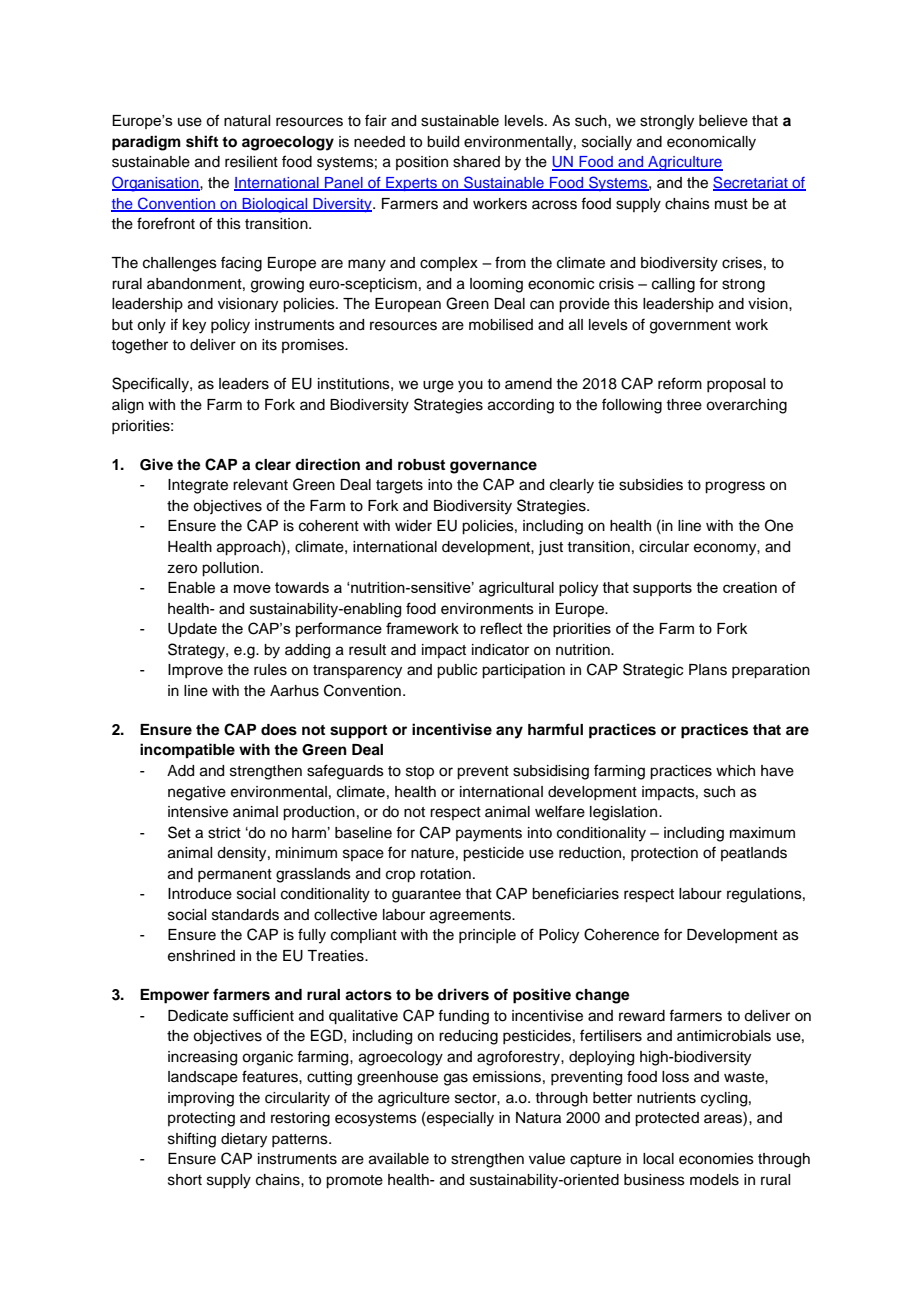  Describe the element at coordinates (251, 162) in the page. I see `resilient` at that location.
